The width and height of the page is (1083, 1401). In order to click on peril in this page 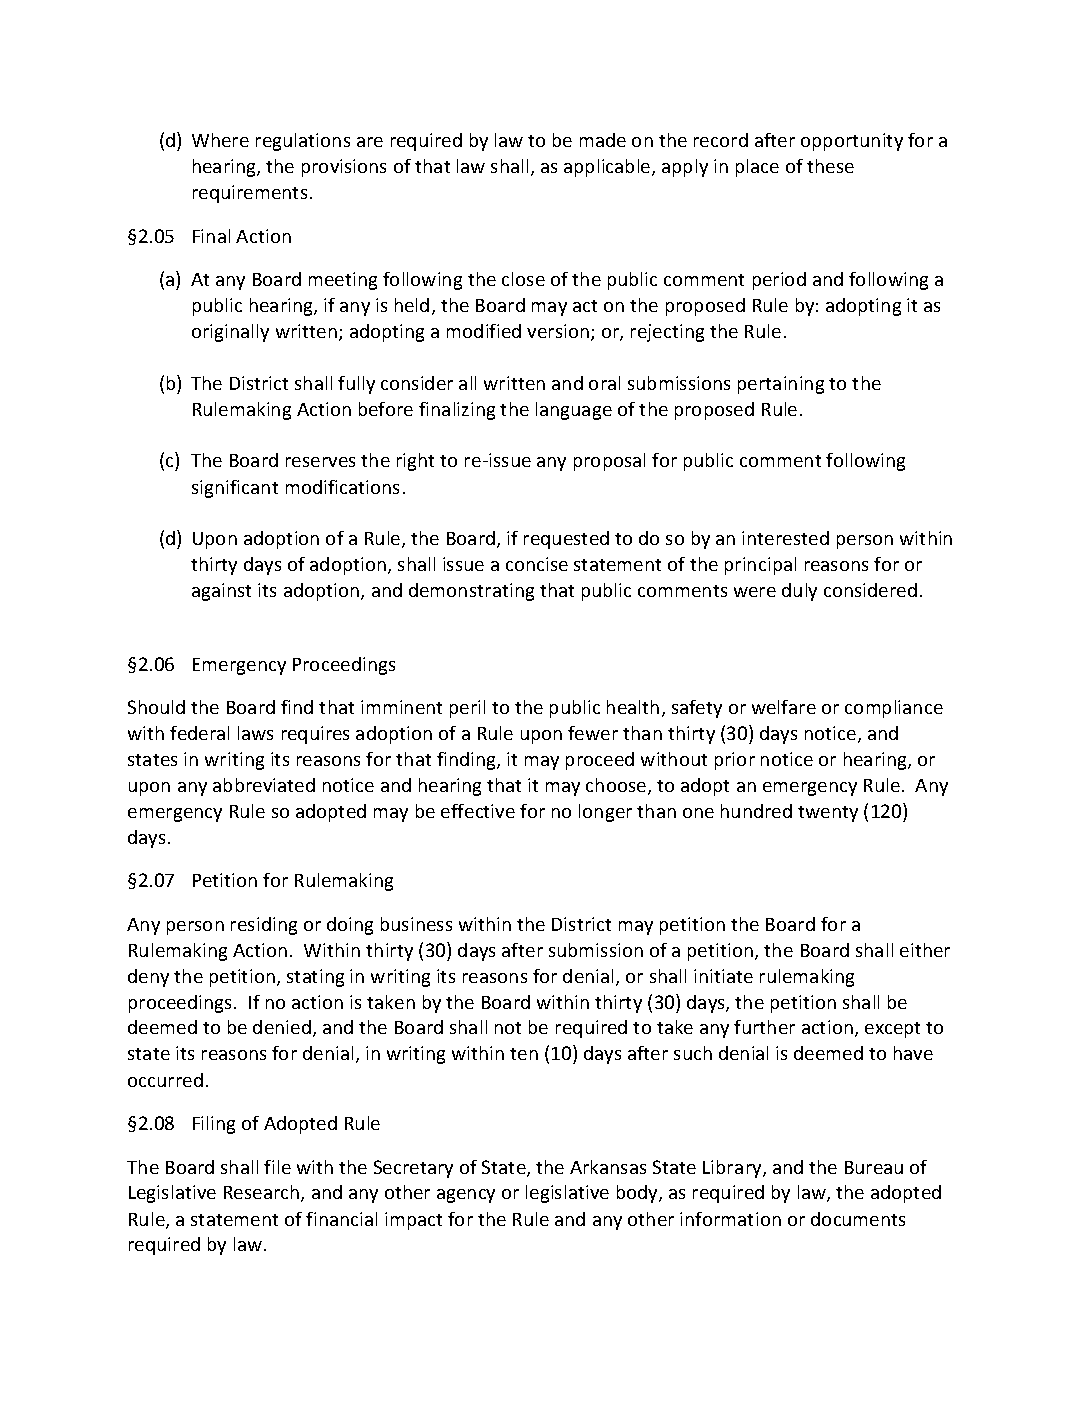, I will do `click(467, 709)`.
